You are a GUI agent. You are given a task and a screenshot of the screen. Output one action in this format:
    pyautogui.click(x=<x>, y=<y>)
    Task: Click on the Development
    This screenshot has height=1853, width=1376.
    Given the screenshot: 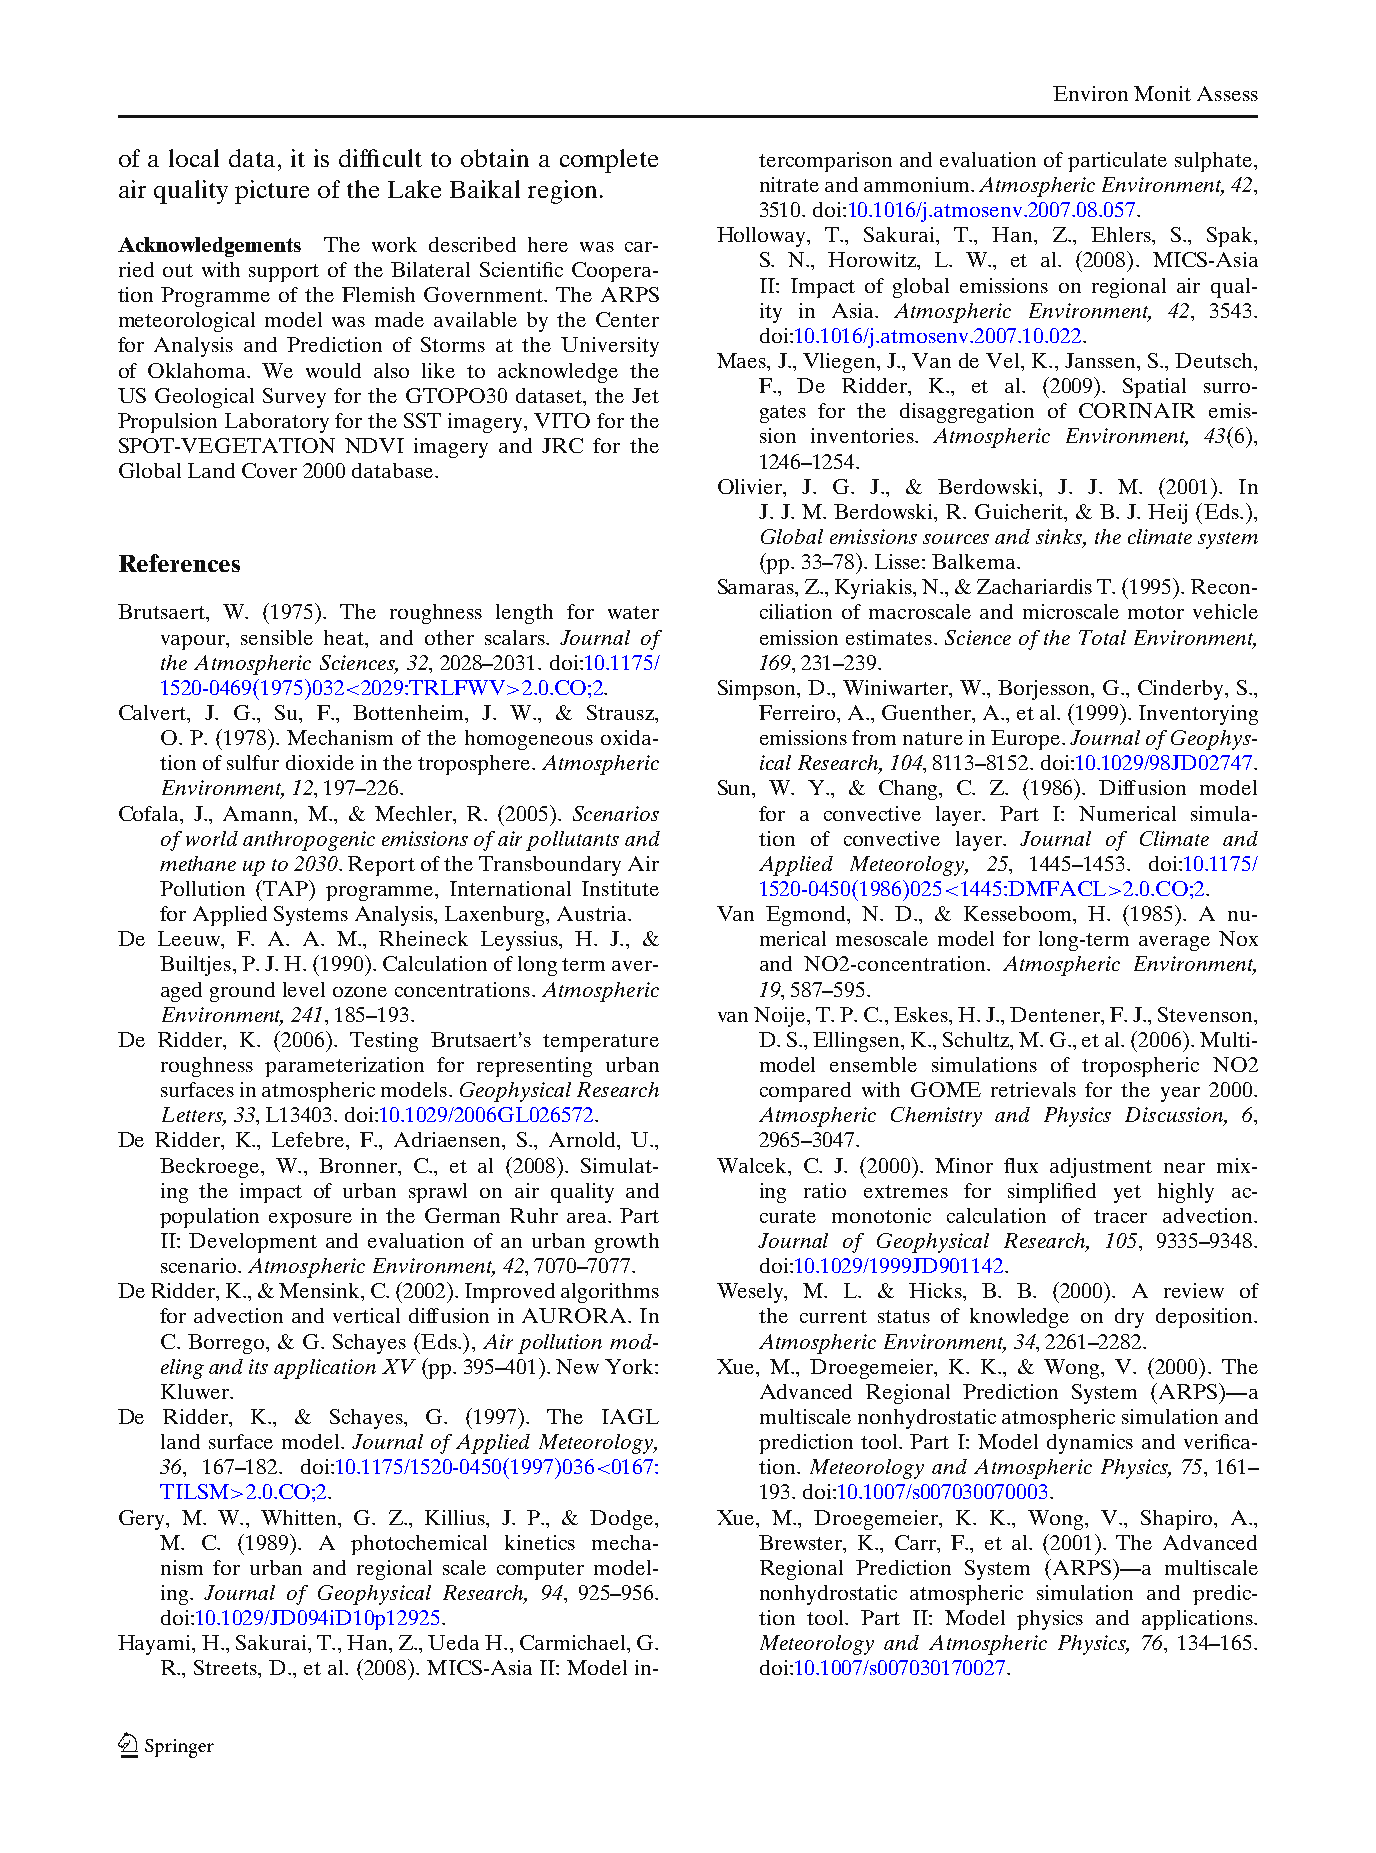 What is the action you would take?
    pyautogui.click(x=253, y=1243)
